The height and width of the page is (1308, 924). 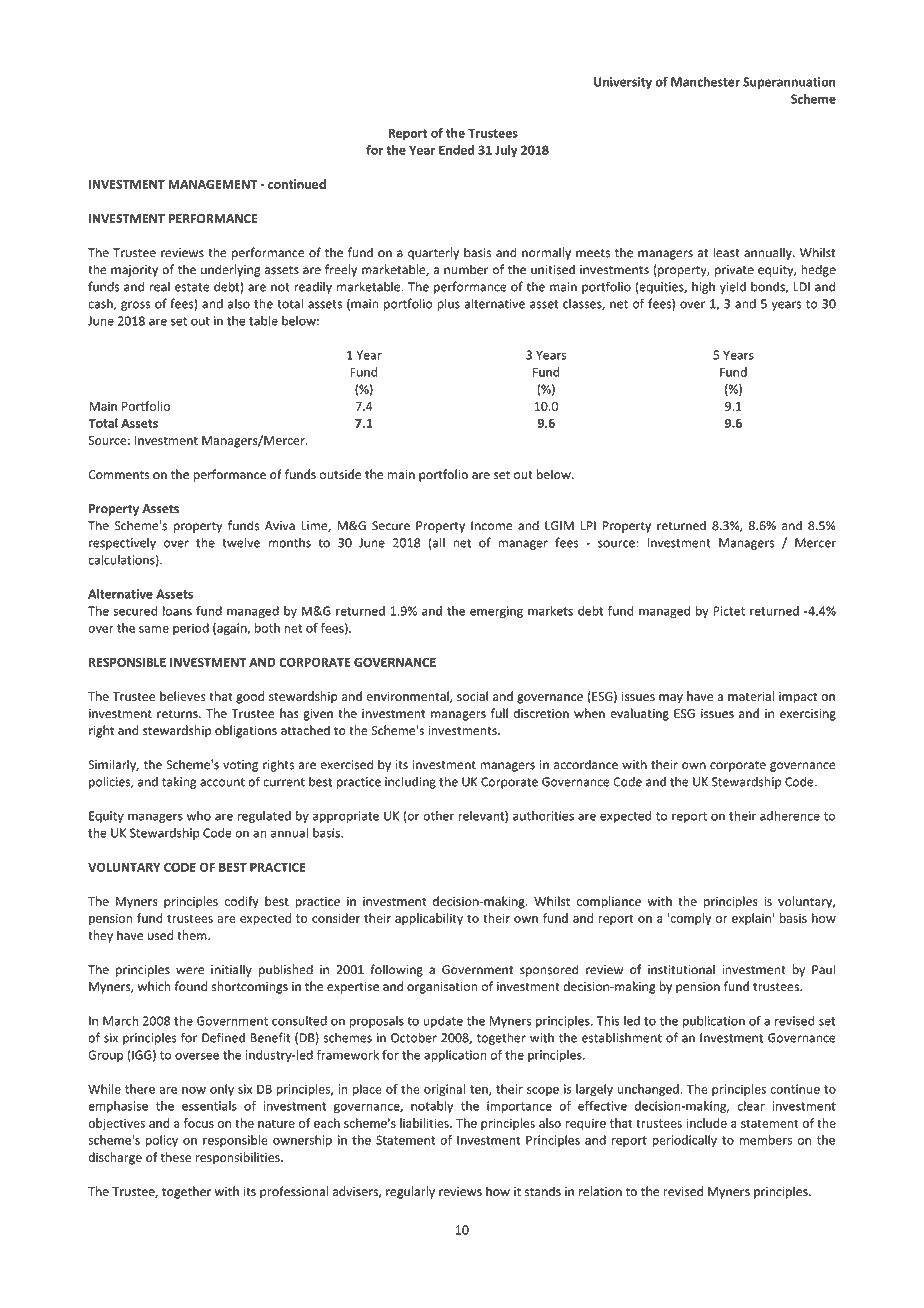 What do you see at coordinates (154, 629) in the page?
I see `same` at bounding box center [154, 629].
